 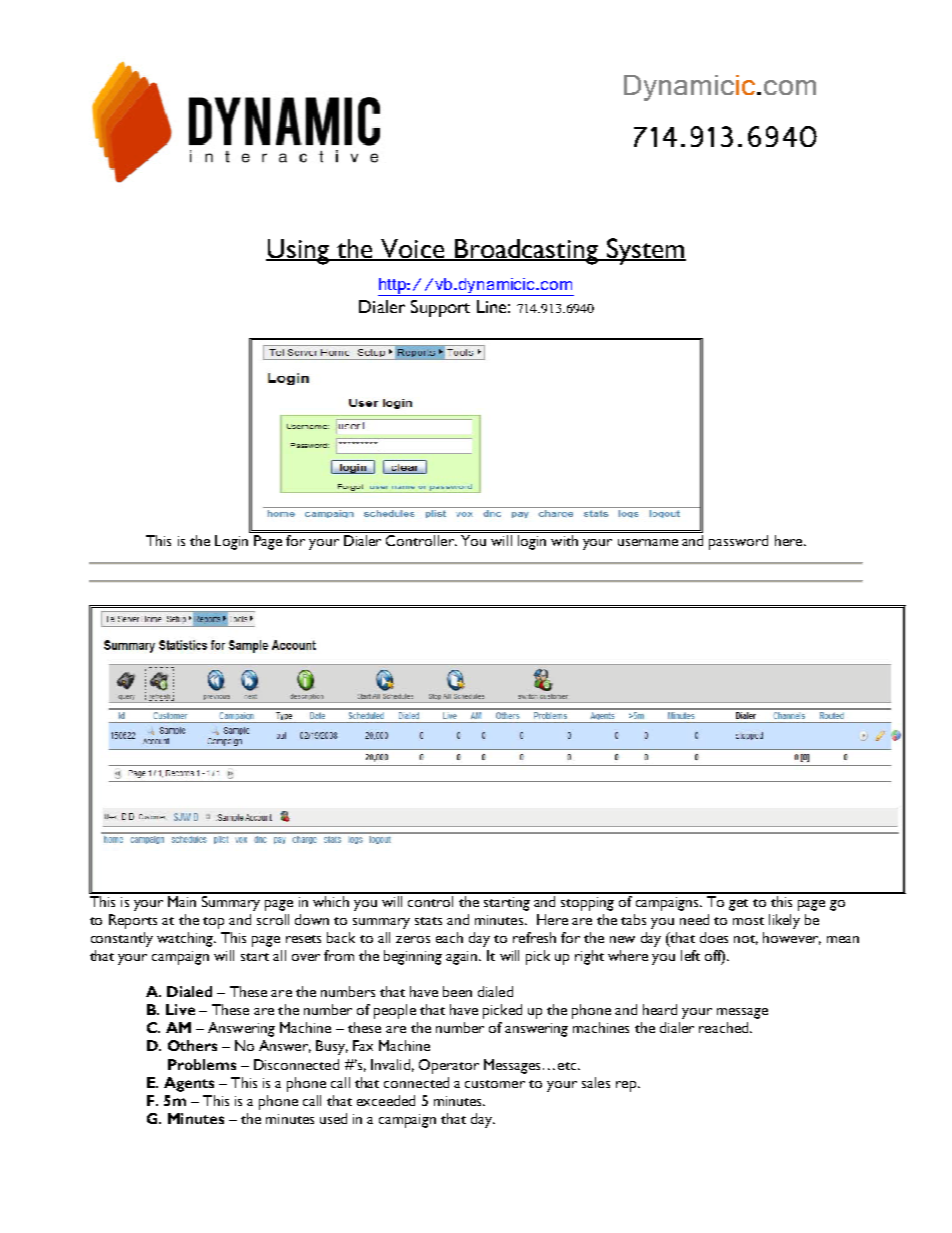 I want to click on customer, so click(x=495, y=1084).
